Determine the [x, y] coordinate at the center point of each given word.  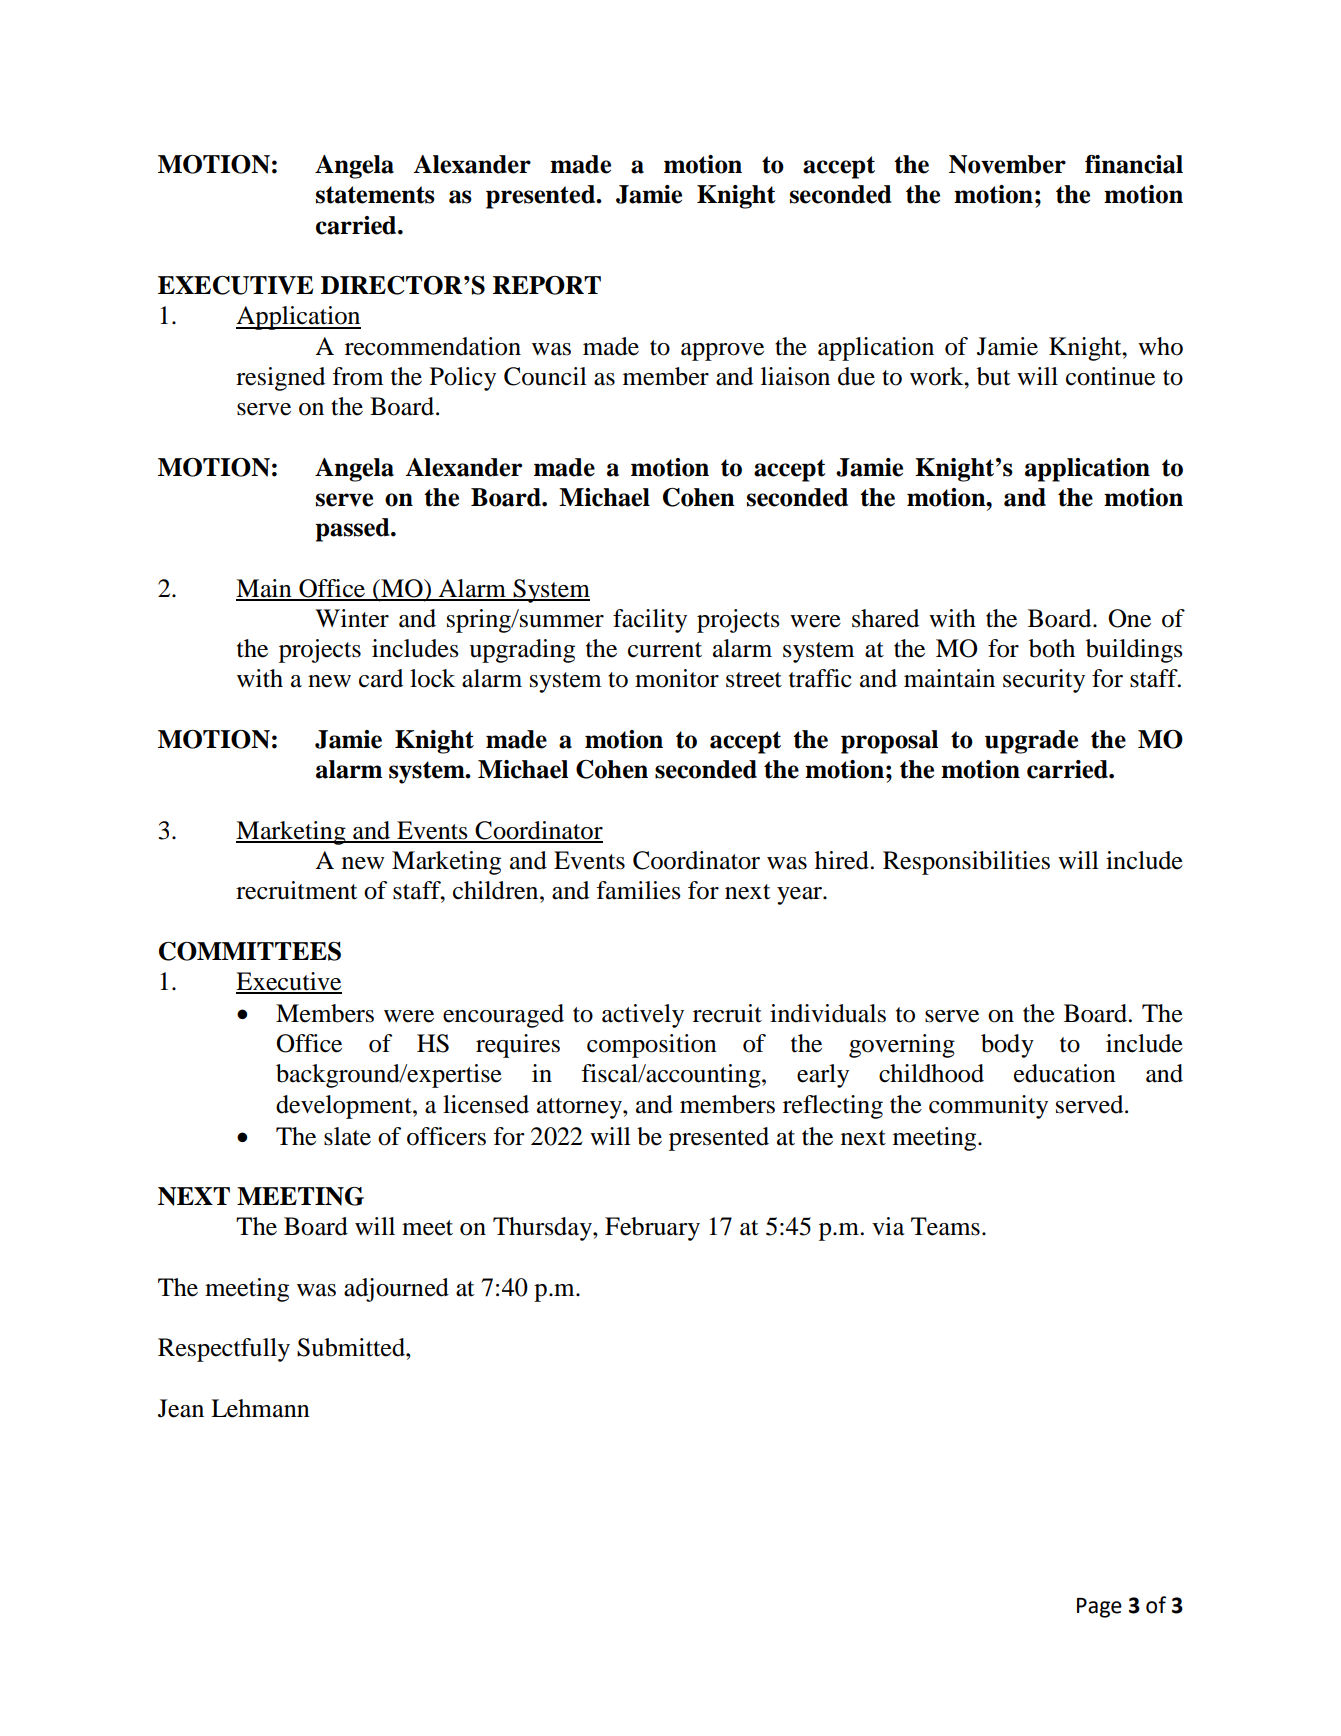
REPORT [547, 285]
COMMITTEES [250, 951]
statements [375, 195]
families [638, 890]
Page [1099, 1608]
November [1007, 164]
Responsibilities [966, 863]
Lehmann [260, 1408]
